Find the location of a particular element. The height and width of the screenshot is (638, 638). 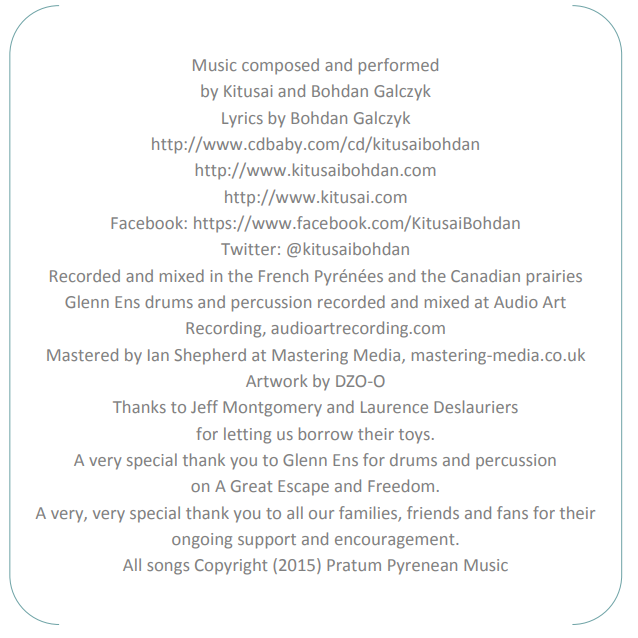

Lyrics is located at coordinates (242, 120).
